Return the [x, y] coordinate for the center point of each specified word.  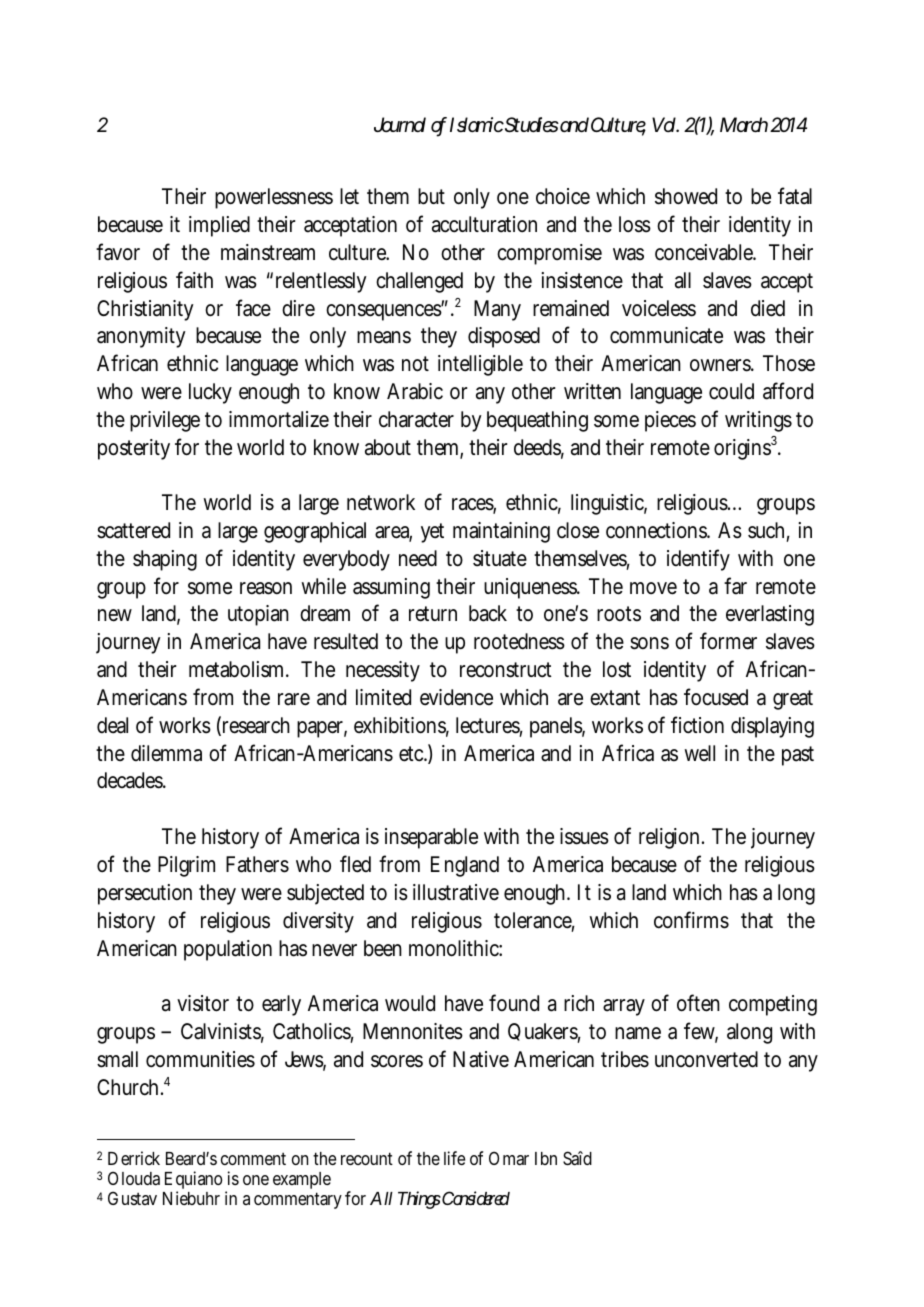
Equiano [193, 1181]
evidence [456, 697]
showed [686, 196]
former [728, 641]
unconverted [706, 1059]
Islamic [477, 124]
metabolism [236, 669]
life [454, 1158]
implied [219, 226]
